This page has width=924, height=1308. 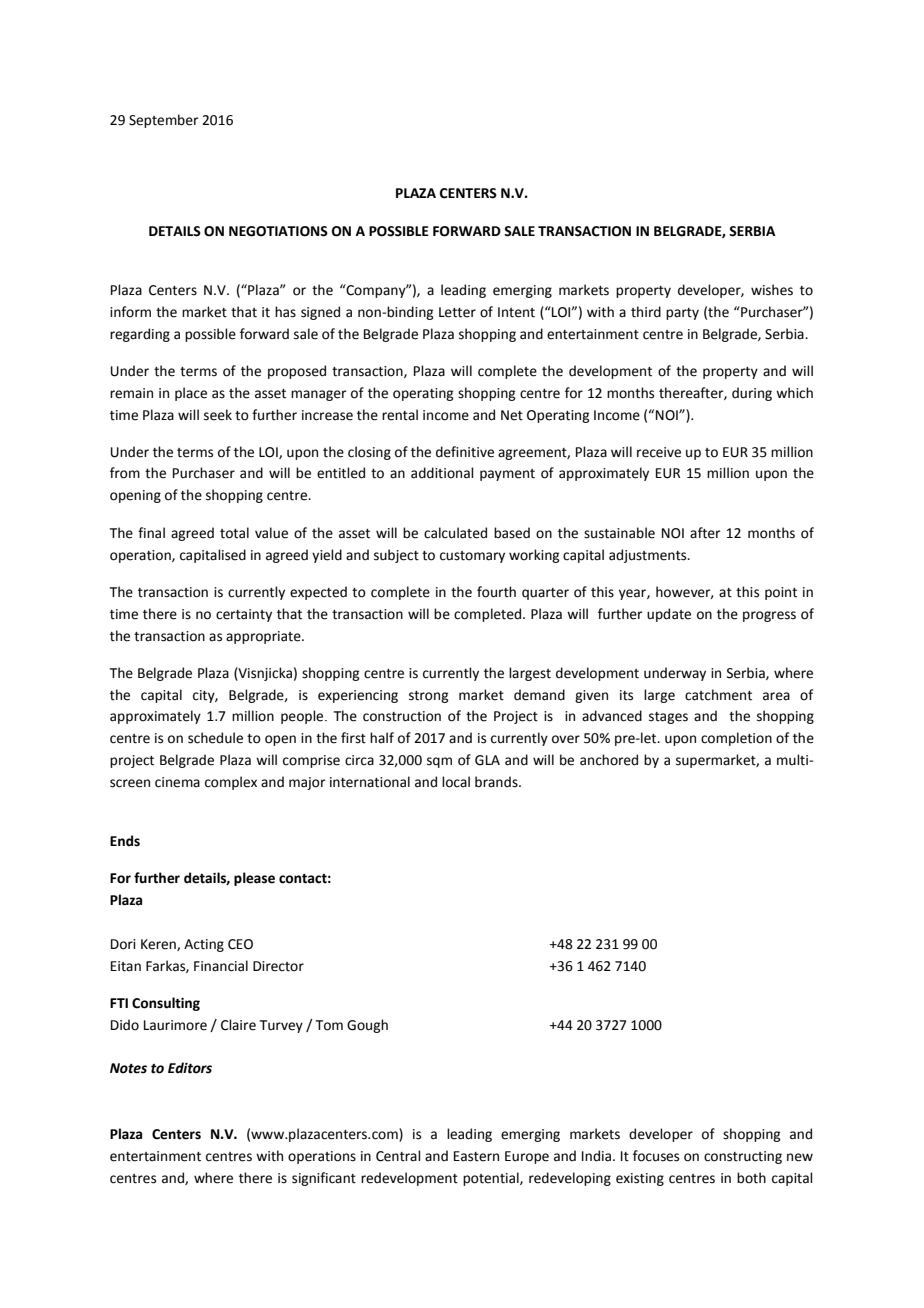 I want to click on Eastern, so click(x=476, y=1156).
